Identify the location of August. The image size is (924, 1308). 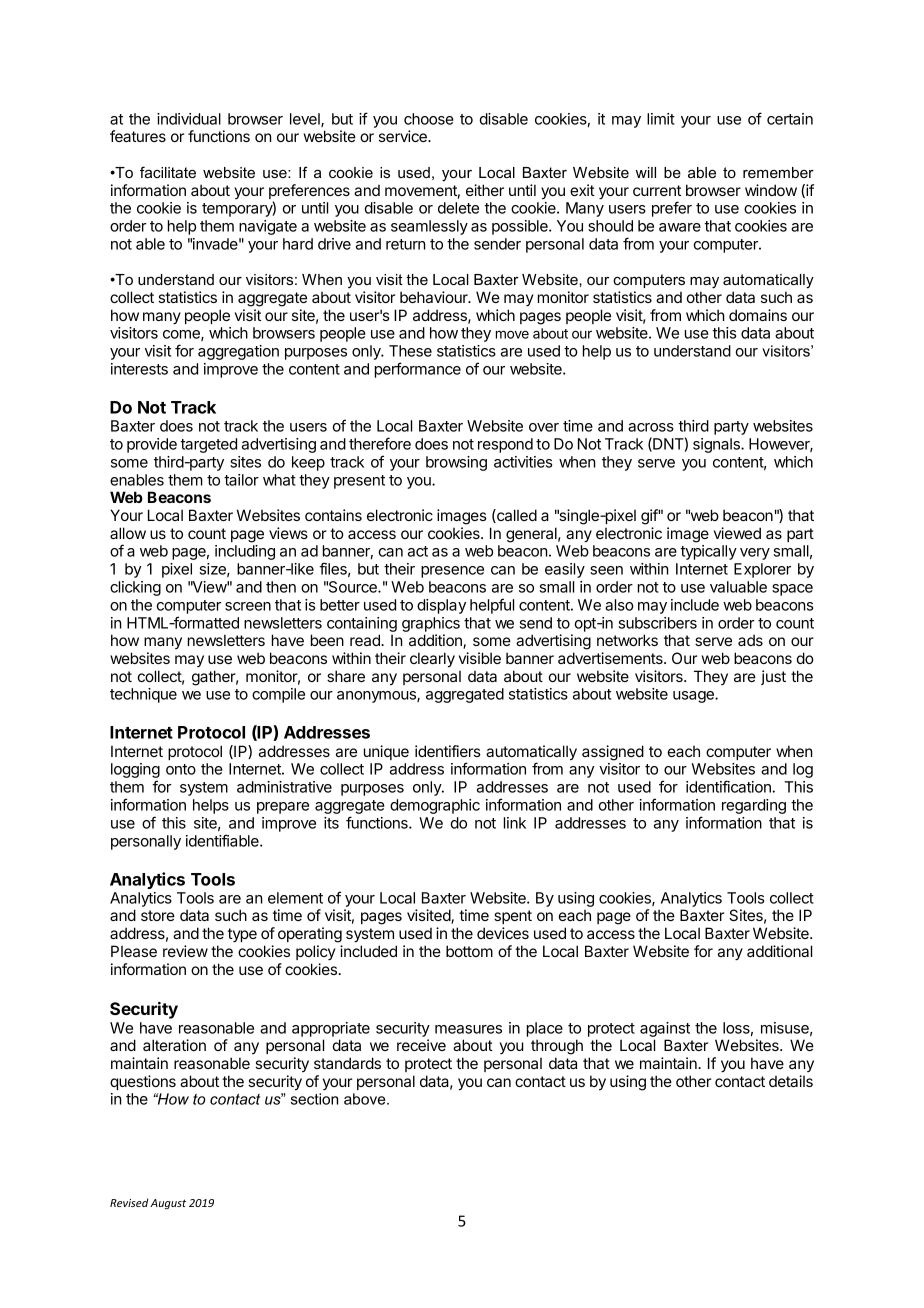
(168, 1204).
